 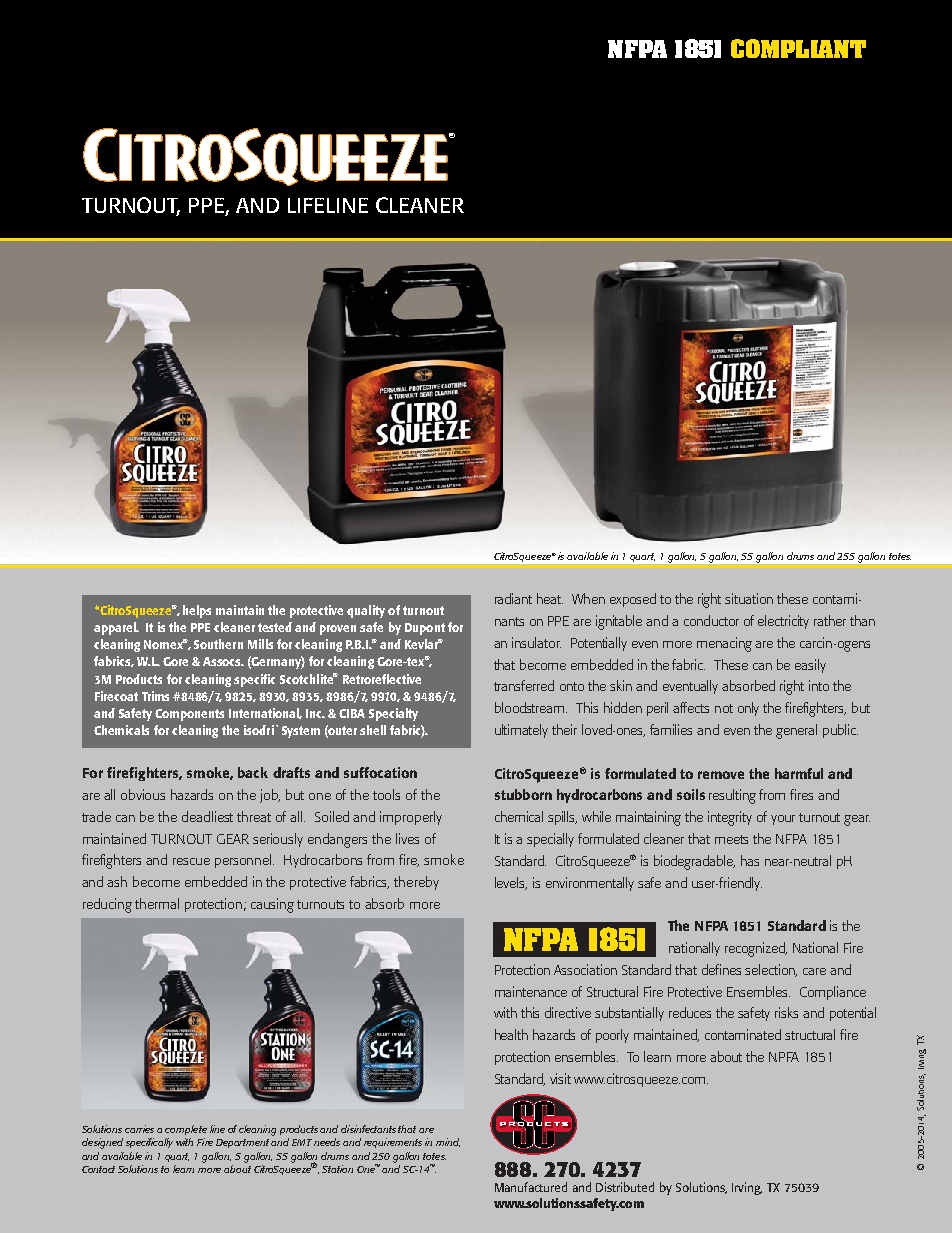 I want to click on Distributed, so click(x=625, y=1187).
